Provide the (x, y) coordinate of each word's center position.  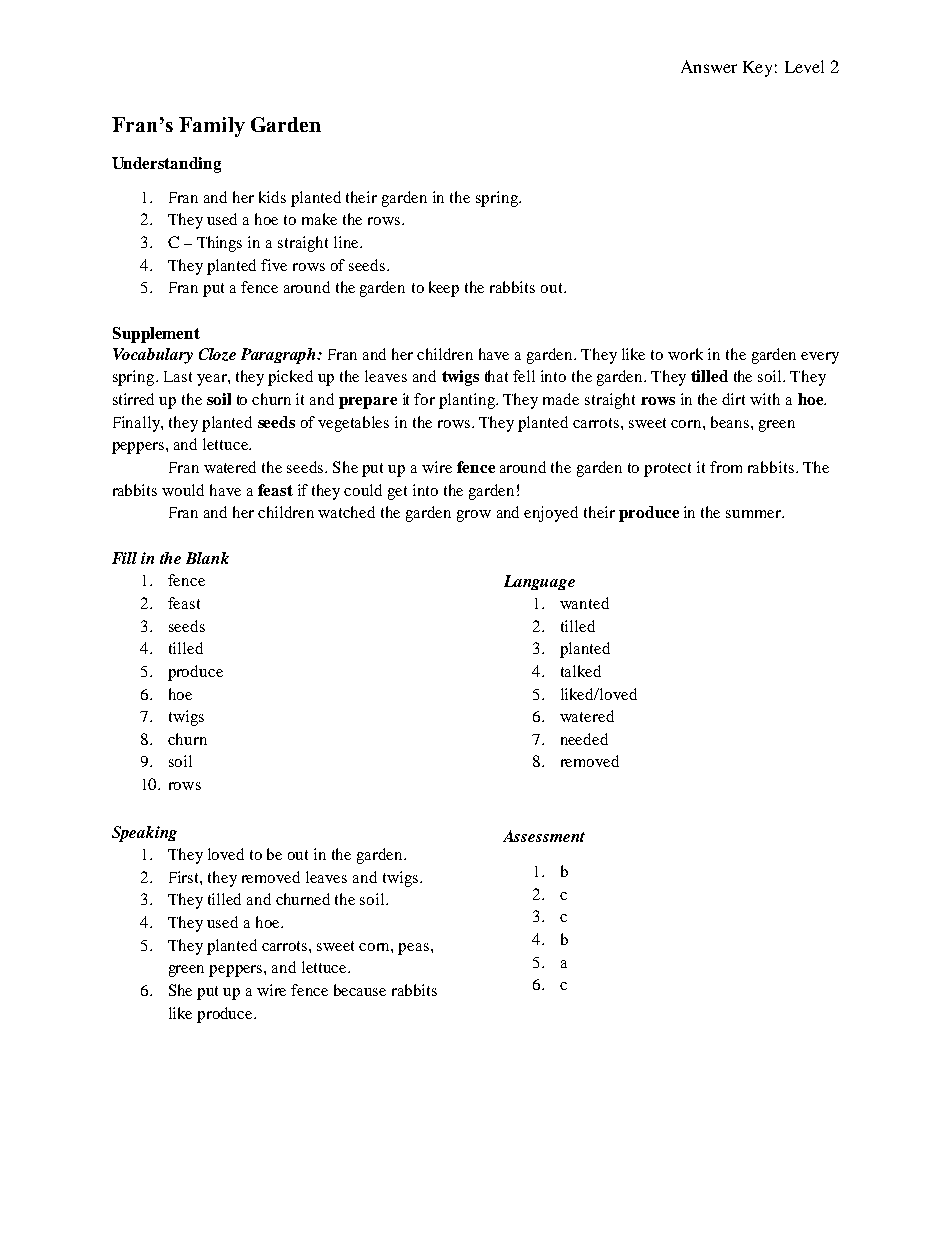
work (685, 354)
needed (584, 739)
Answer (709, 66)
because (360, 990)
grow (474, 516)
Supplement (156, 335)
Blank (207, 558)
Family (212, 127)
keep (444, 289)
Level (804, 66)
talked (581, 671)
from (726, 467)
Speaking (144, 834)
